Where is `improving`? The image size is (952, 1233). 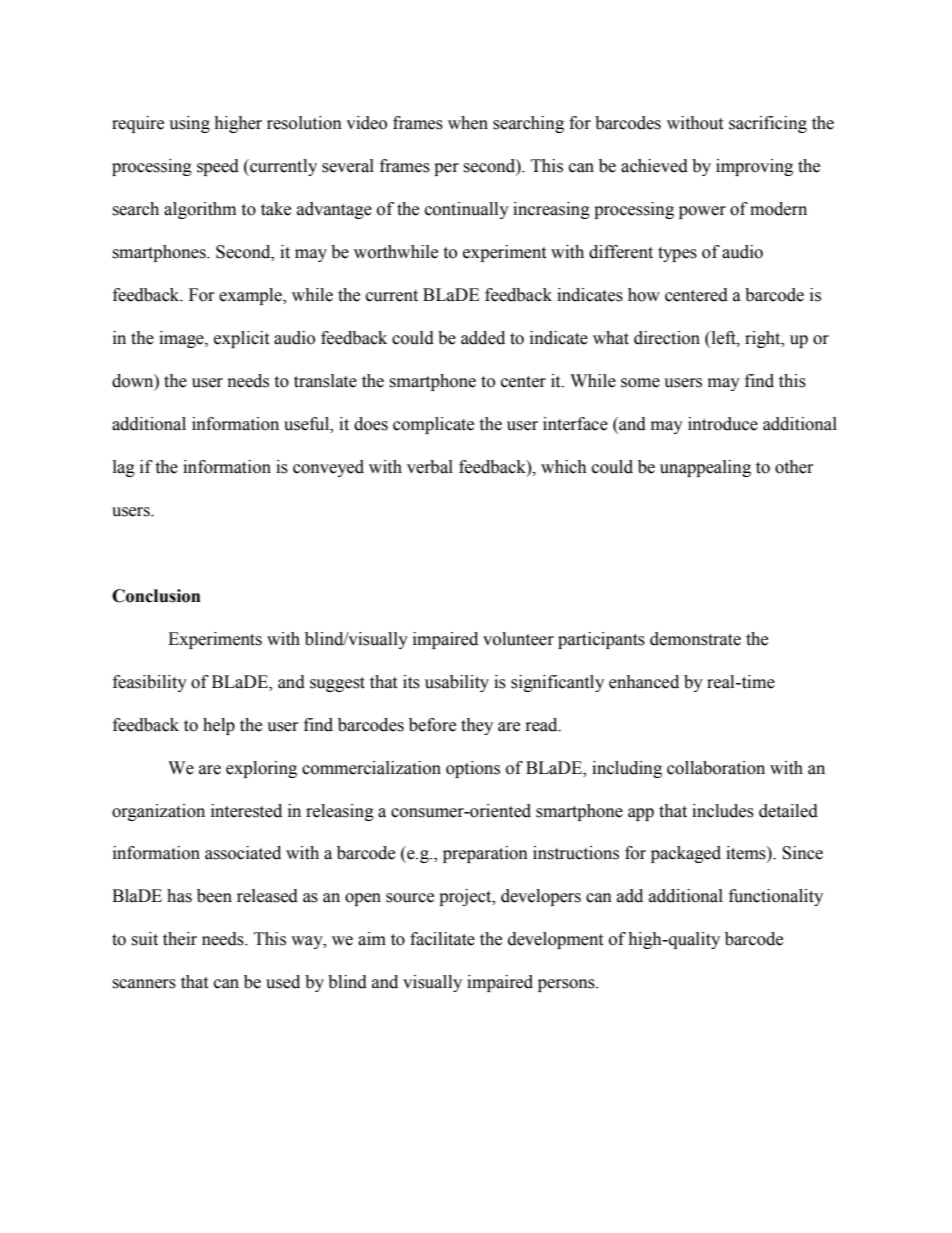
improving is located at coordinates (754, 167).
